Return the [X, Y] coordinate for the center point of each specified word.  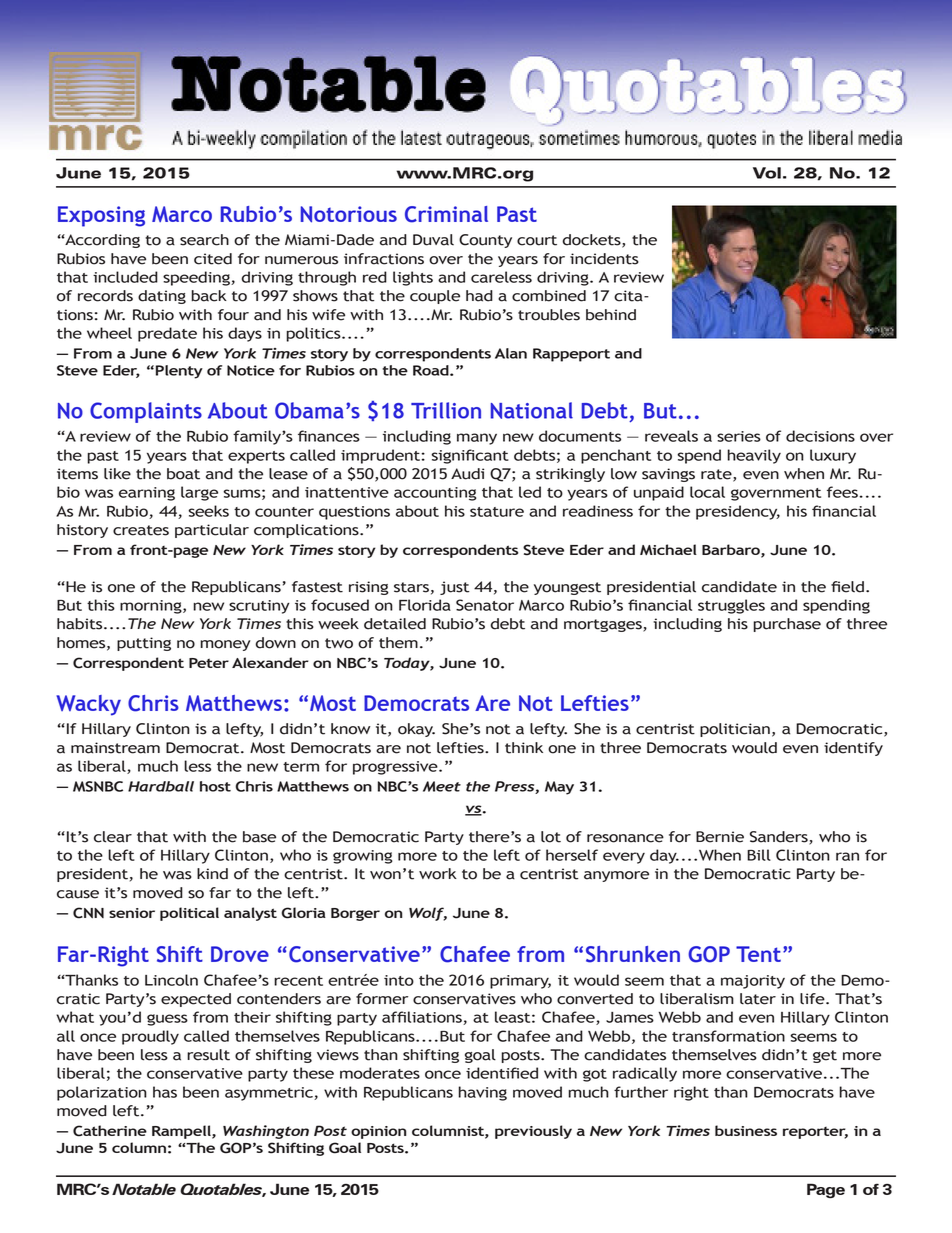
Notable [144, 1189]
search [204, 240]
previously [533, 1132]
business [746, 1130]
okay [416, 730]
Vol [767, 173]
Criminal [446, 214]
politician [735, 730]
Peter [209, 663]
